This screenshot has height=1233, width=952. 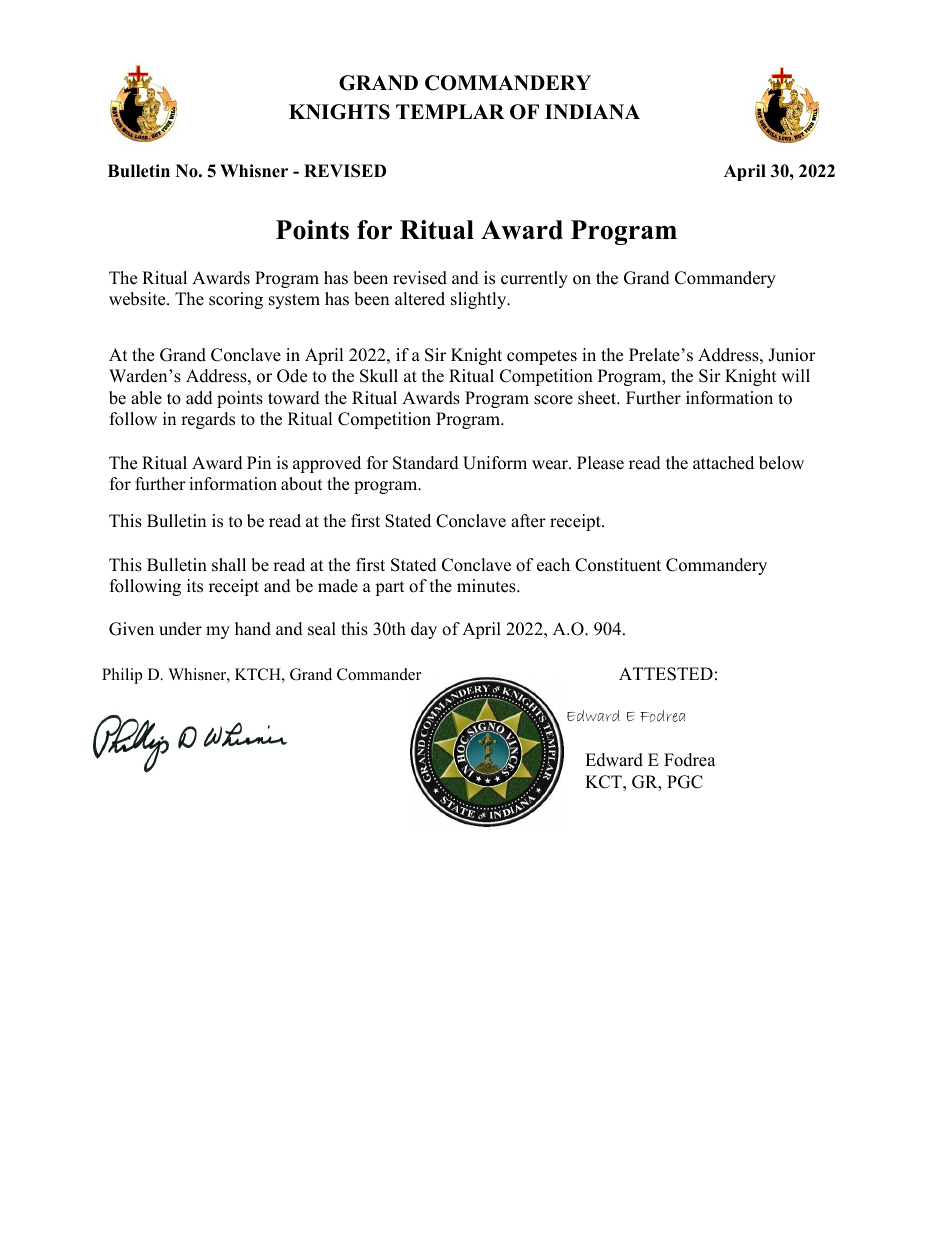 What do you see at coordinates (666, 674) in the screenshot?
I see `ATTESTED` at bounding box center [666, 674].
